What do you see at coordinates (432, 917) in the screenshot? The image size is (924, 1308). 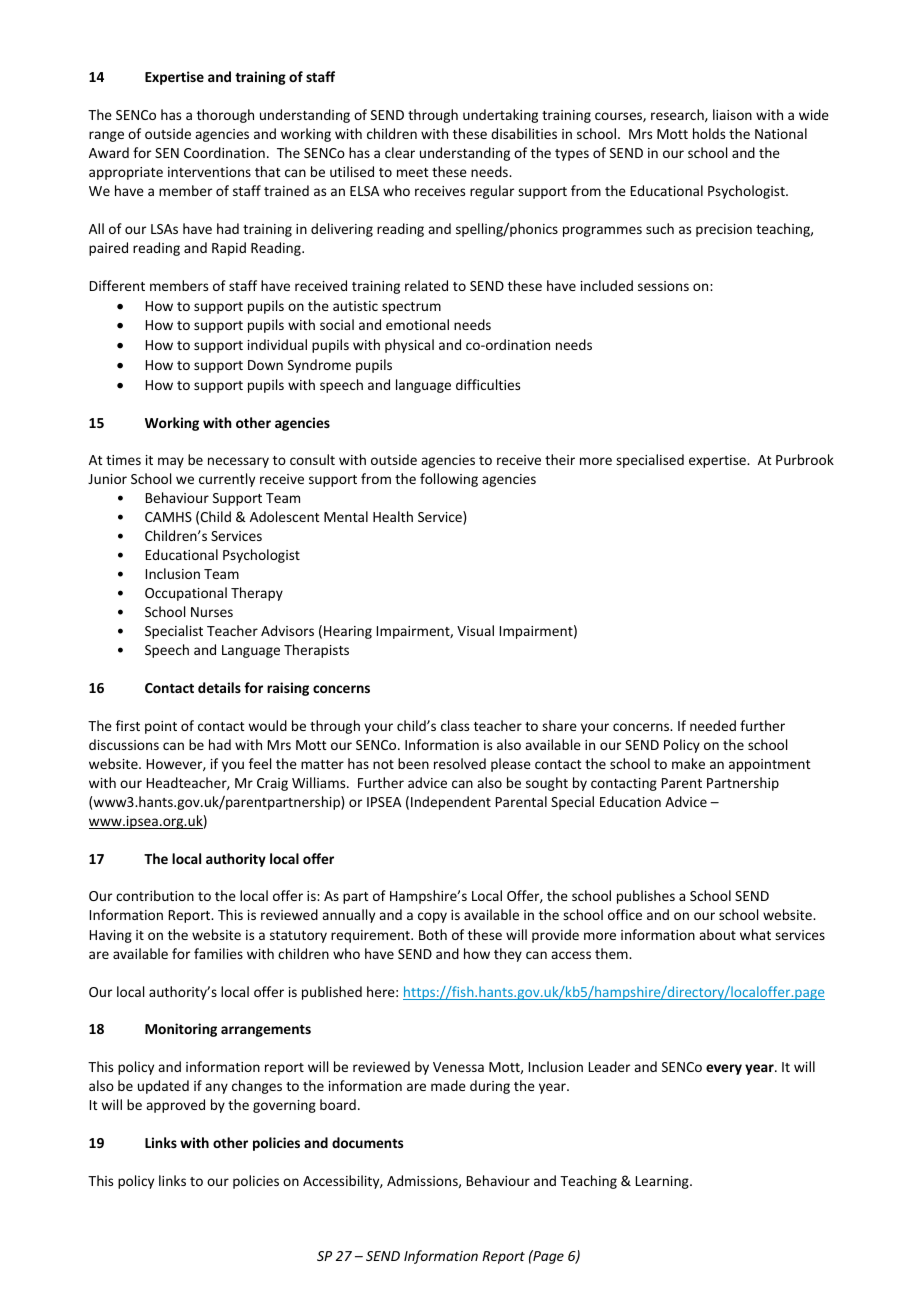 I see `copy` at bounding box center [432, 917].
